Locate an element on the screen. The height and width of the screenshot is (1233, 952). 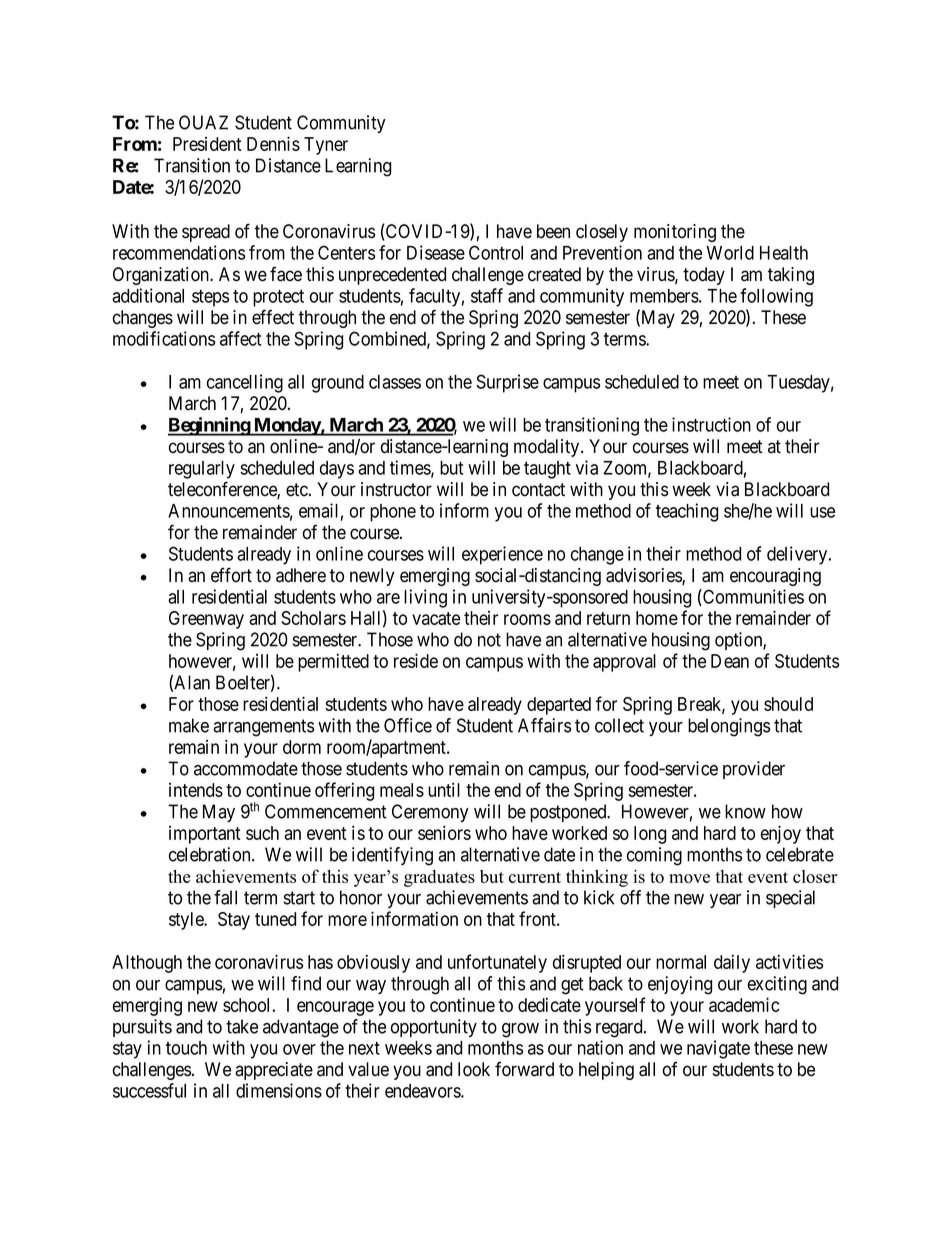
look is located at coordinates (474, 1069).
